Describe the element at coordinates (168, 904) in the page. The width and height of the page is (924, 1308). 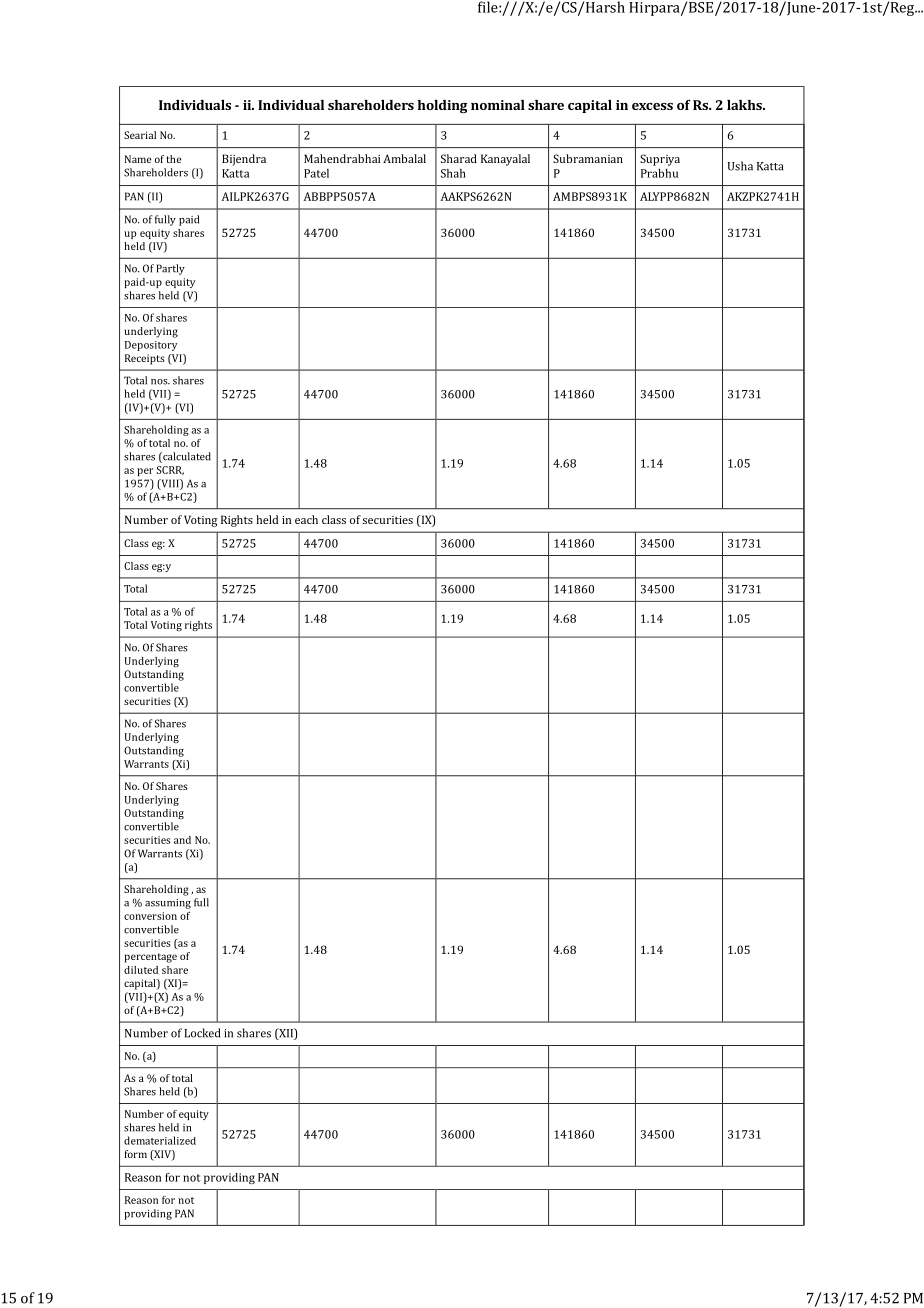
I see `assuming` at that location.
